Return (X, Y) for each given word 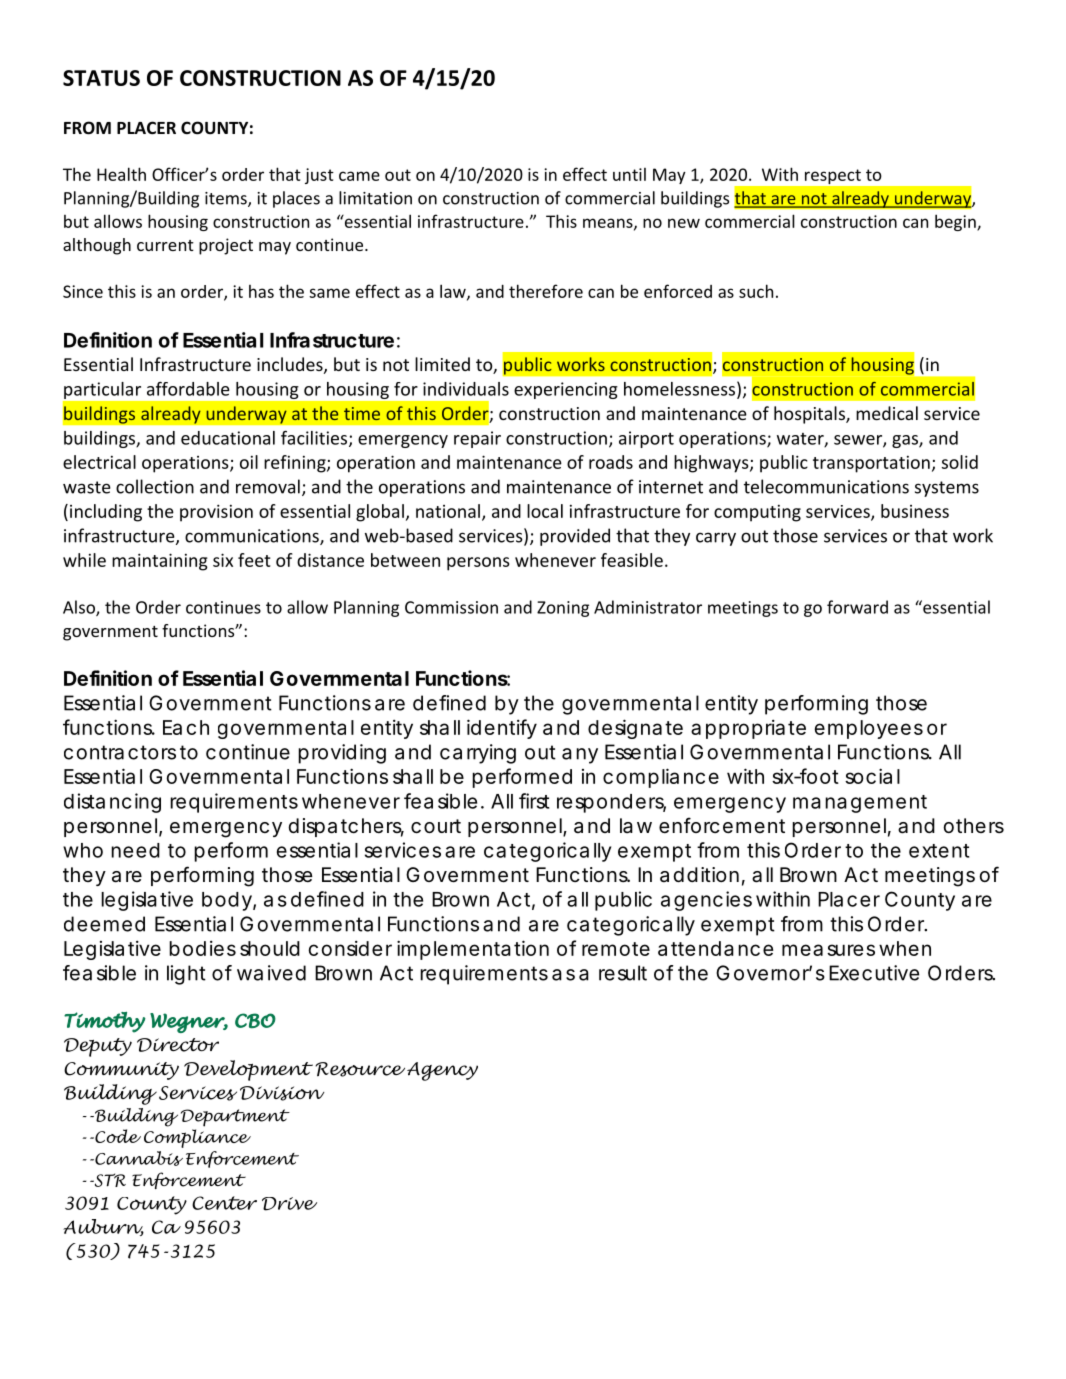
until (629, 174)
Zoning (563, 609)
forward (857, 607)
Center (224, 1203)
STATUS (101, 78)
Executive (874, 973)
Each (186, 727)
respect (833, 176)
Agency (442, 1071)
